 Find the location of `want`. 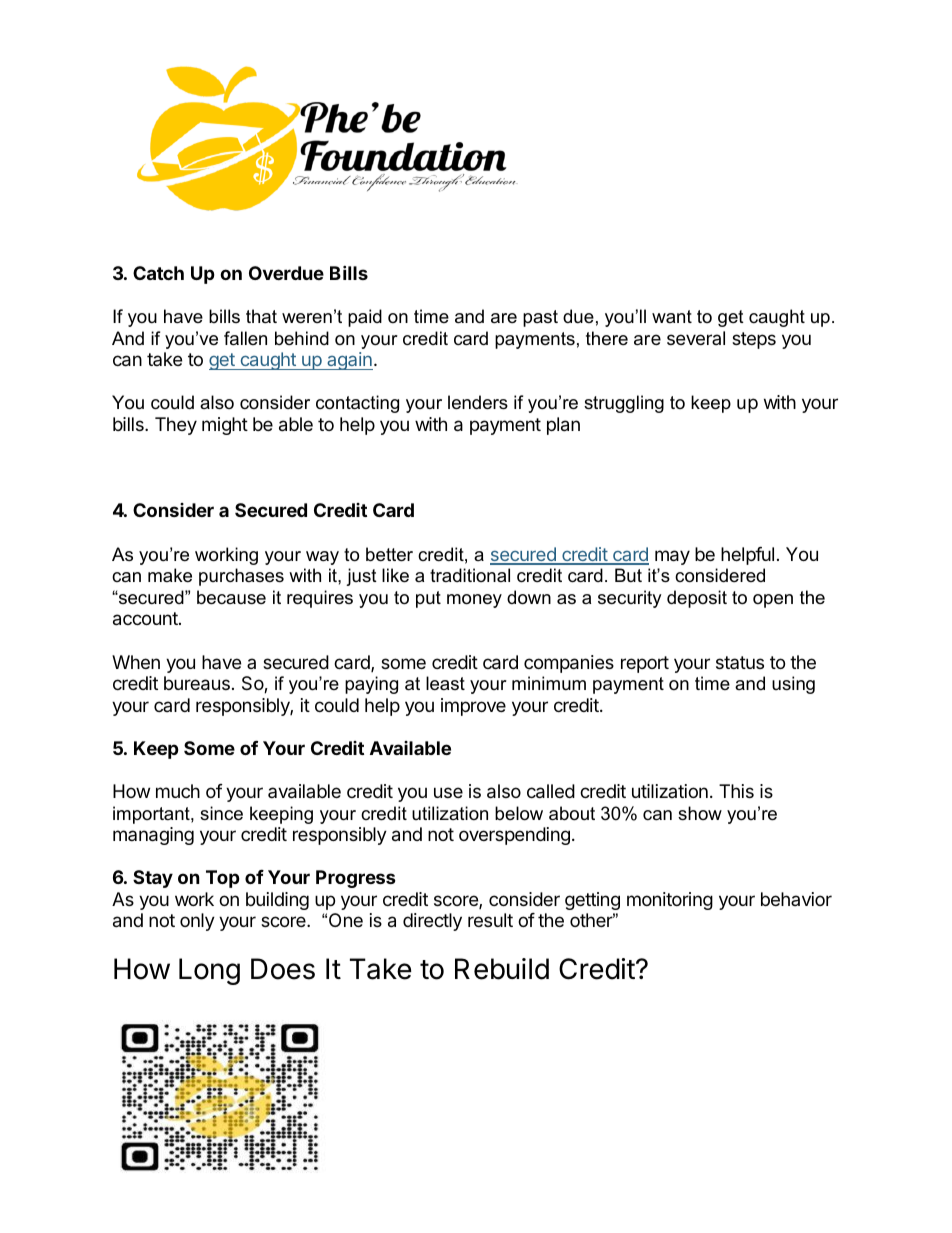

want is located at coordinates (672, 316).
